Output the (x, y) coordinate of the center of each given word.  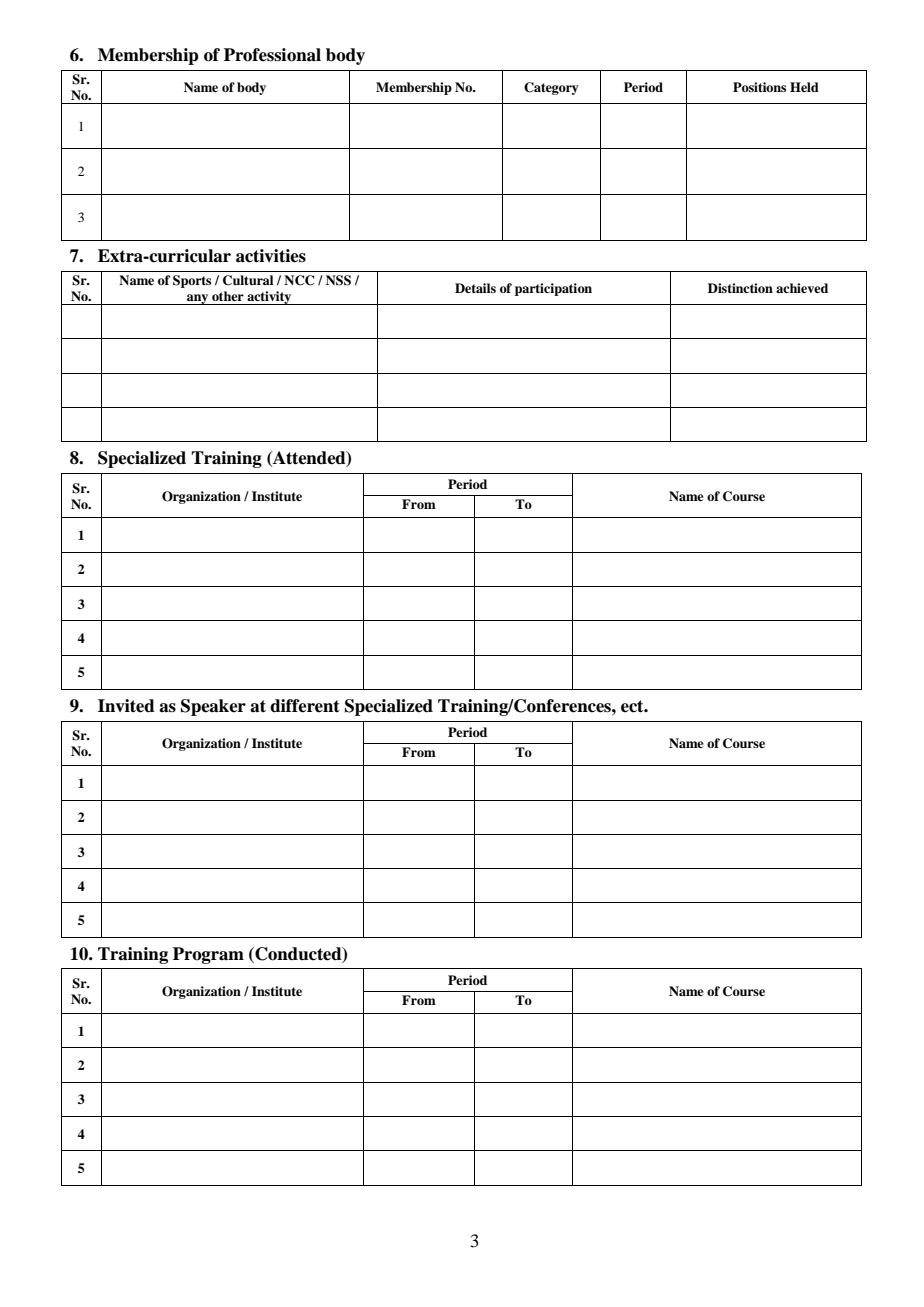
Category (551, 88)
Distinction (740, 288)
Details (475, 288)
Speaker (213, 707)
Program (208, 955)
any (198, 299)
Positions (759, 87)
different (305, 706)
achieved (802, 288)
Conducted (298, 954)
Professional (272, 55)
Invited (126, 706)
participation (553, 289)
